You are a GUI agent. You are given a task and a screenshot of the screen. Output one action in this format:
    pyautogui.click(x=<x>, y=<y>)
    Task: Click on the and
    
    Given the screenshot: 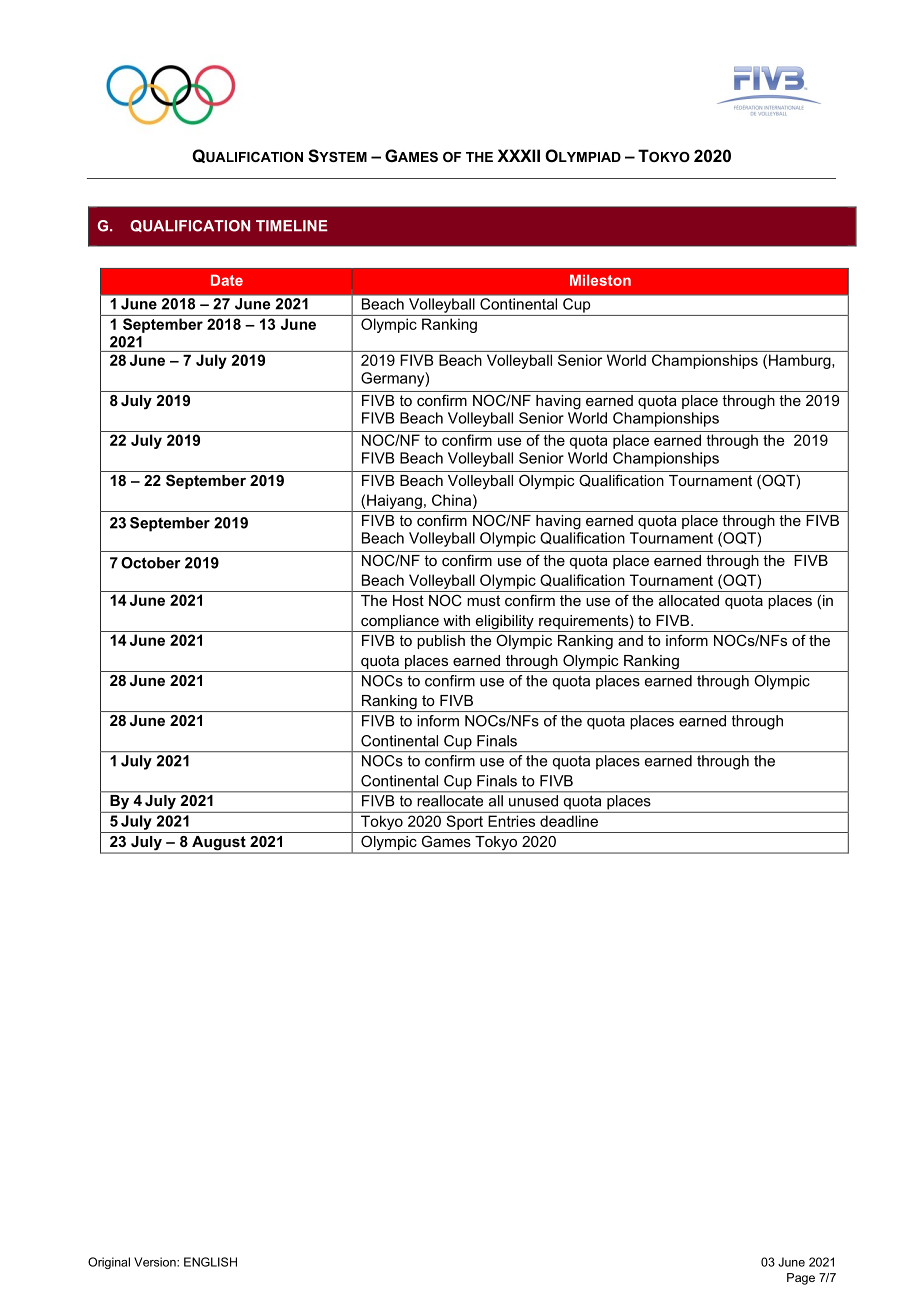 What is the action you would take?
    pyautogui.click(x=630, y=640)
